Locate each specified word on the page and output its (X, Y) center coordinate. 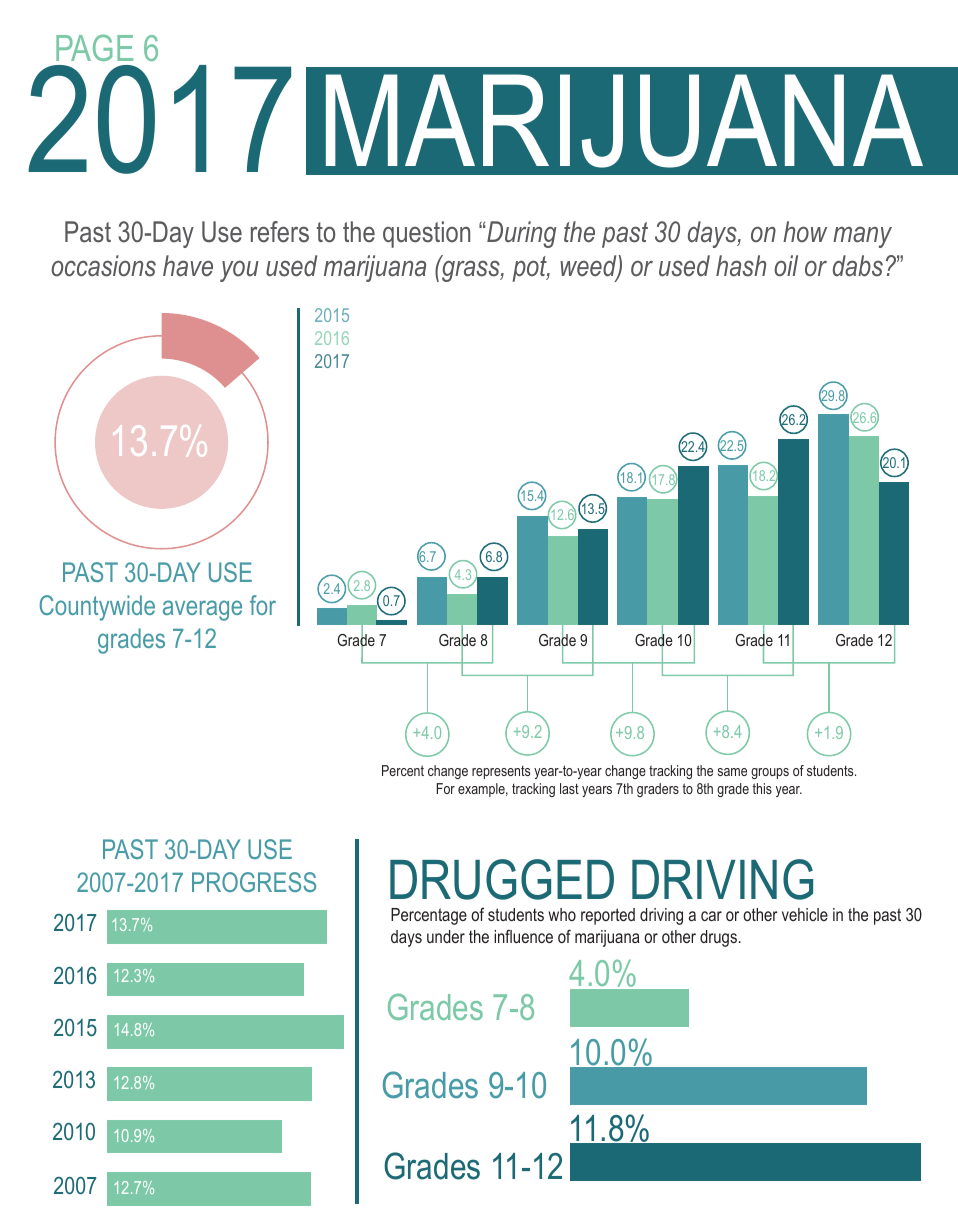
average (202, 610)
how (805, 232)
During (521, 234)
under (446, 936)
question (426, 234)
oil (786, 266)
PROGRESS (254, 882)
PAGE (94, 47)
